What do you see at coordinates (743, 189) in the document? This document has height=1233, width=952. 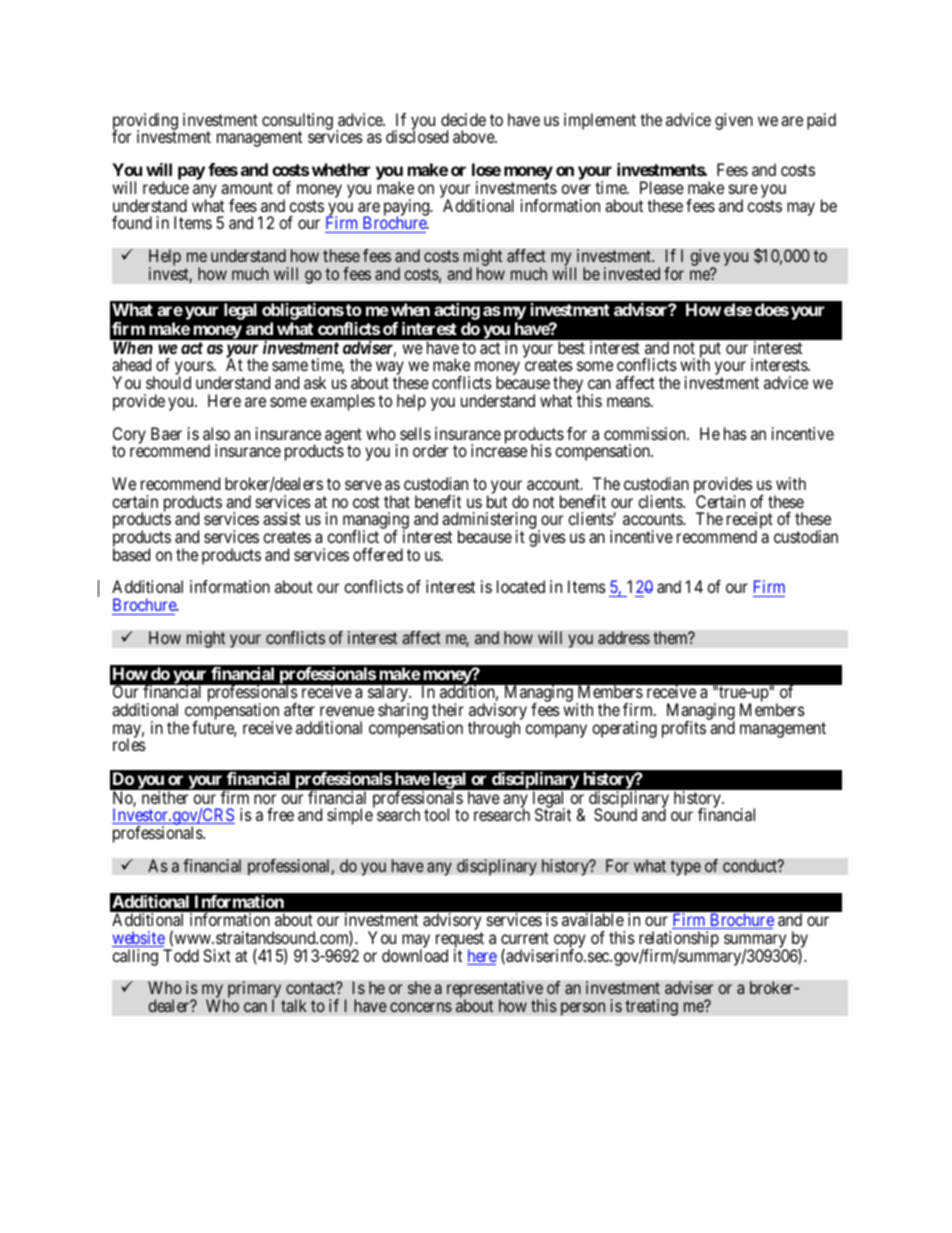 I see `sure` at bounding box center [743, 189].
